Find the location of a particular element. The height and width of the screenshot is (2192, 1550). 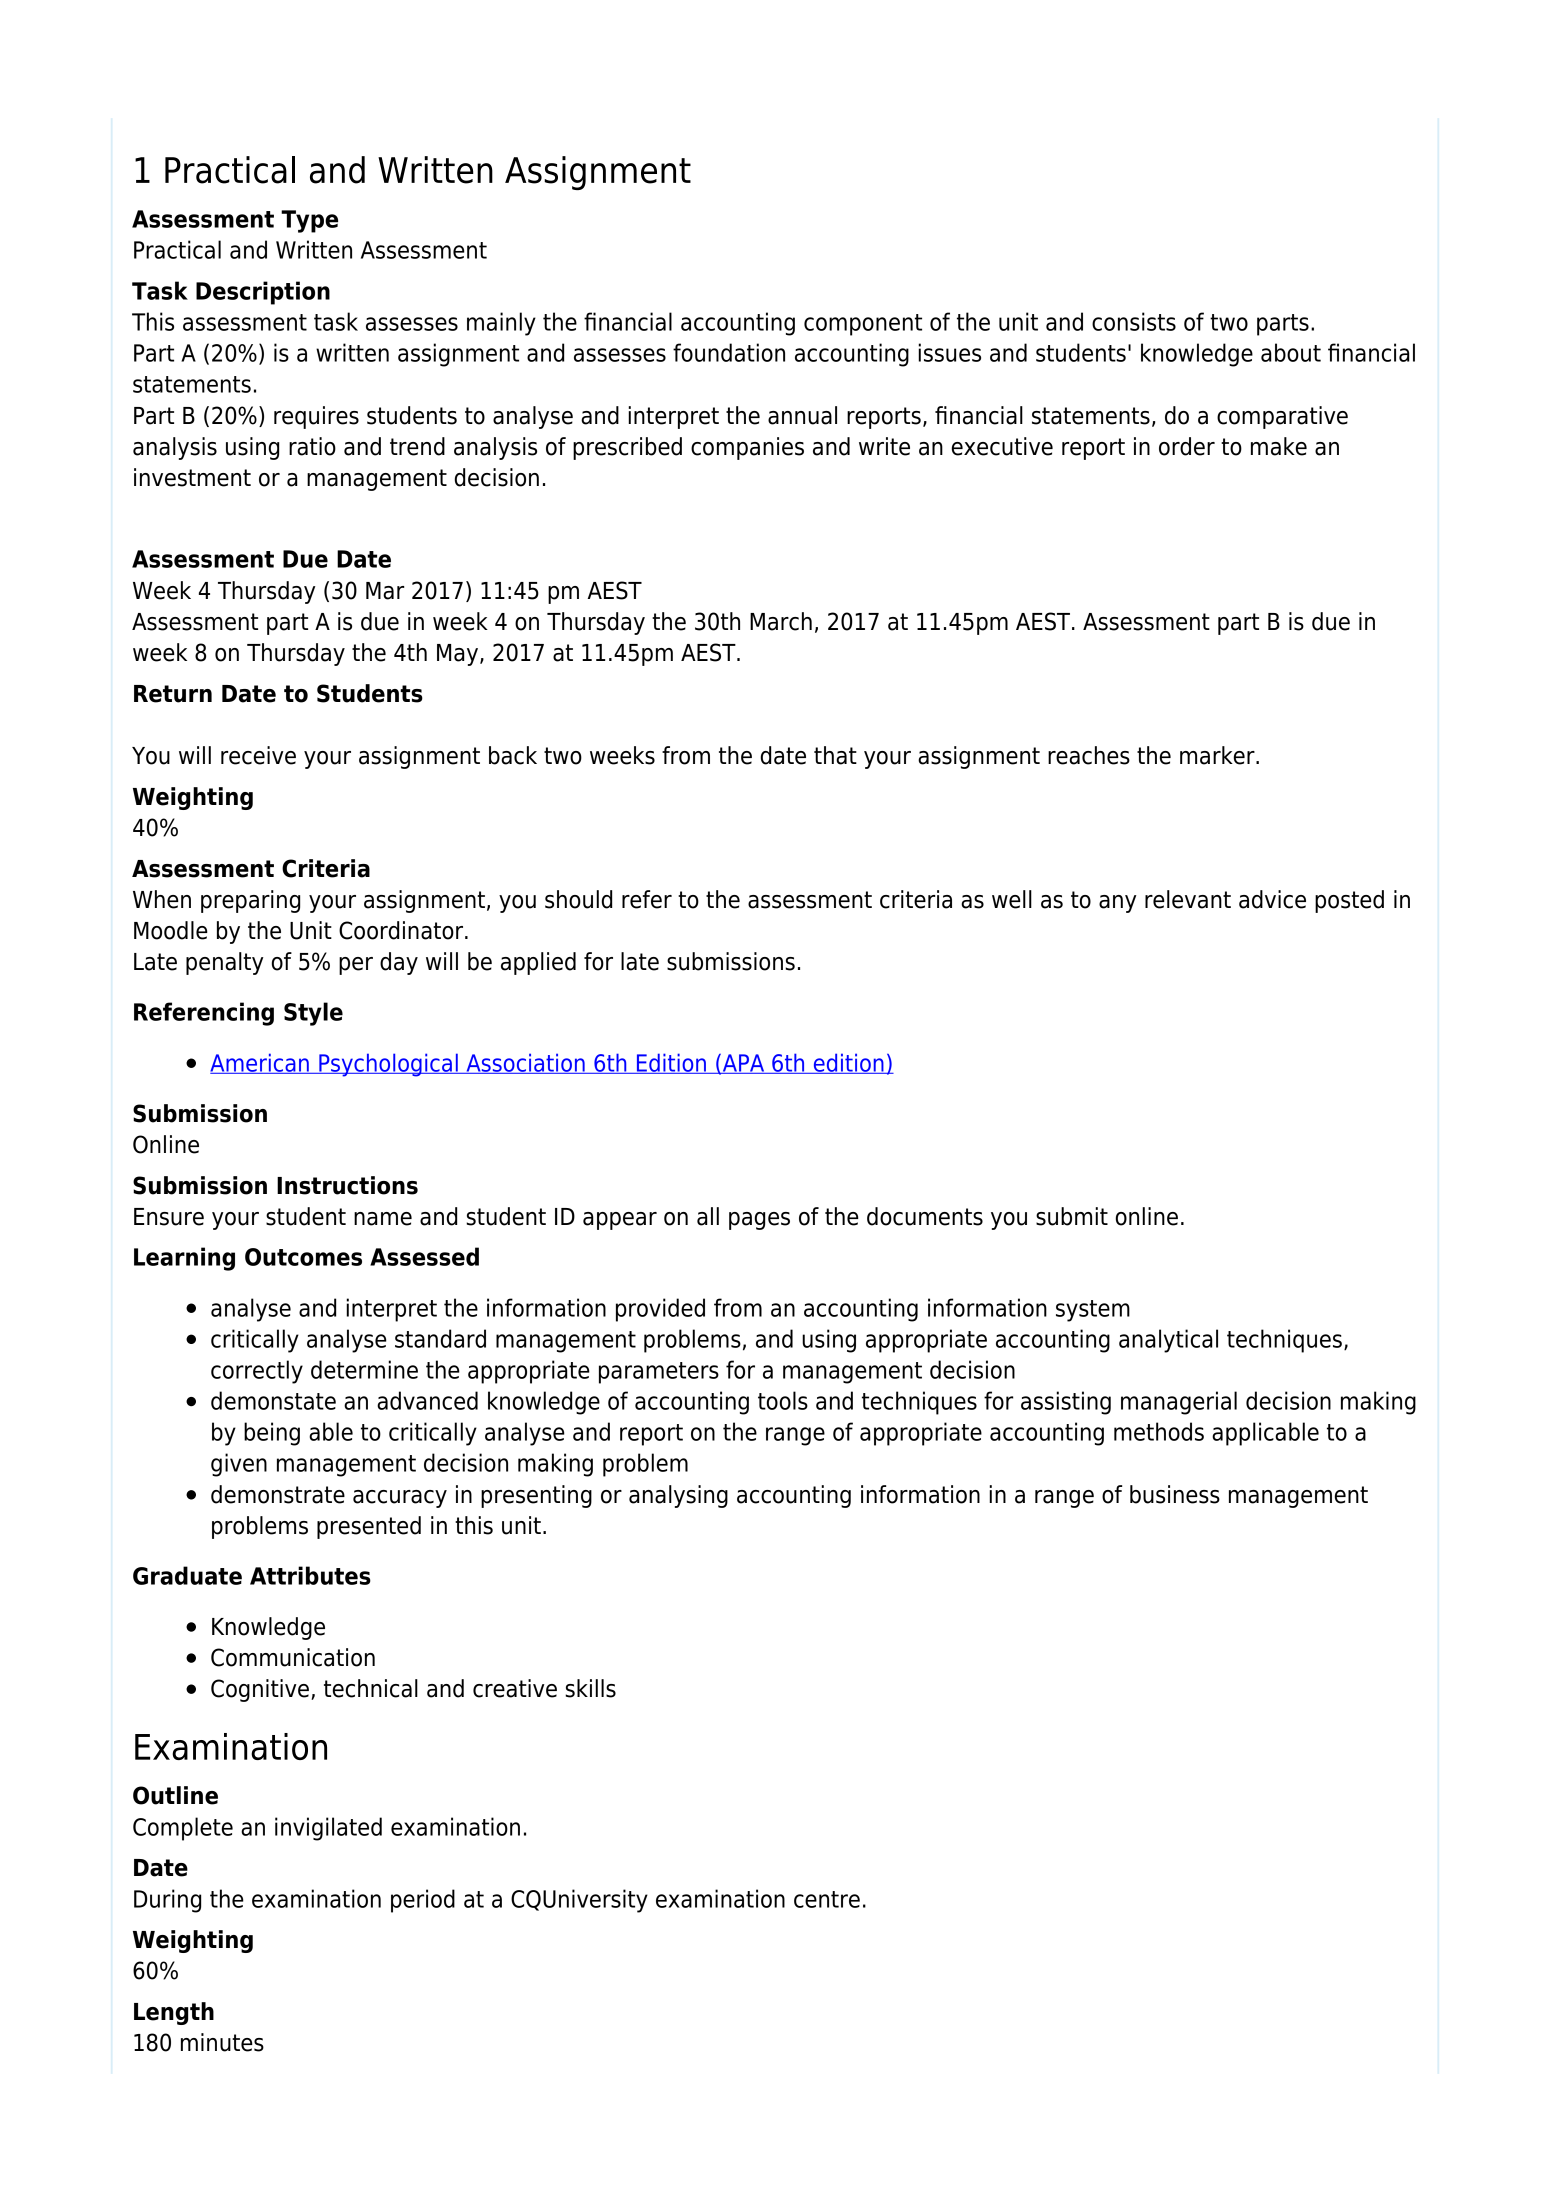

Outcomes is located at coordinates (303, 1257).
